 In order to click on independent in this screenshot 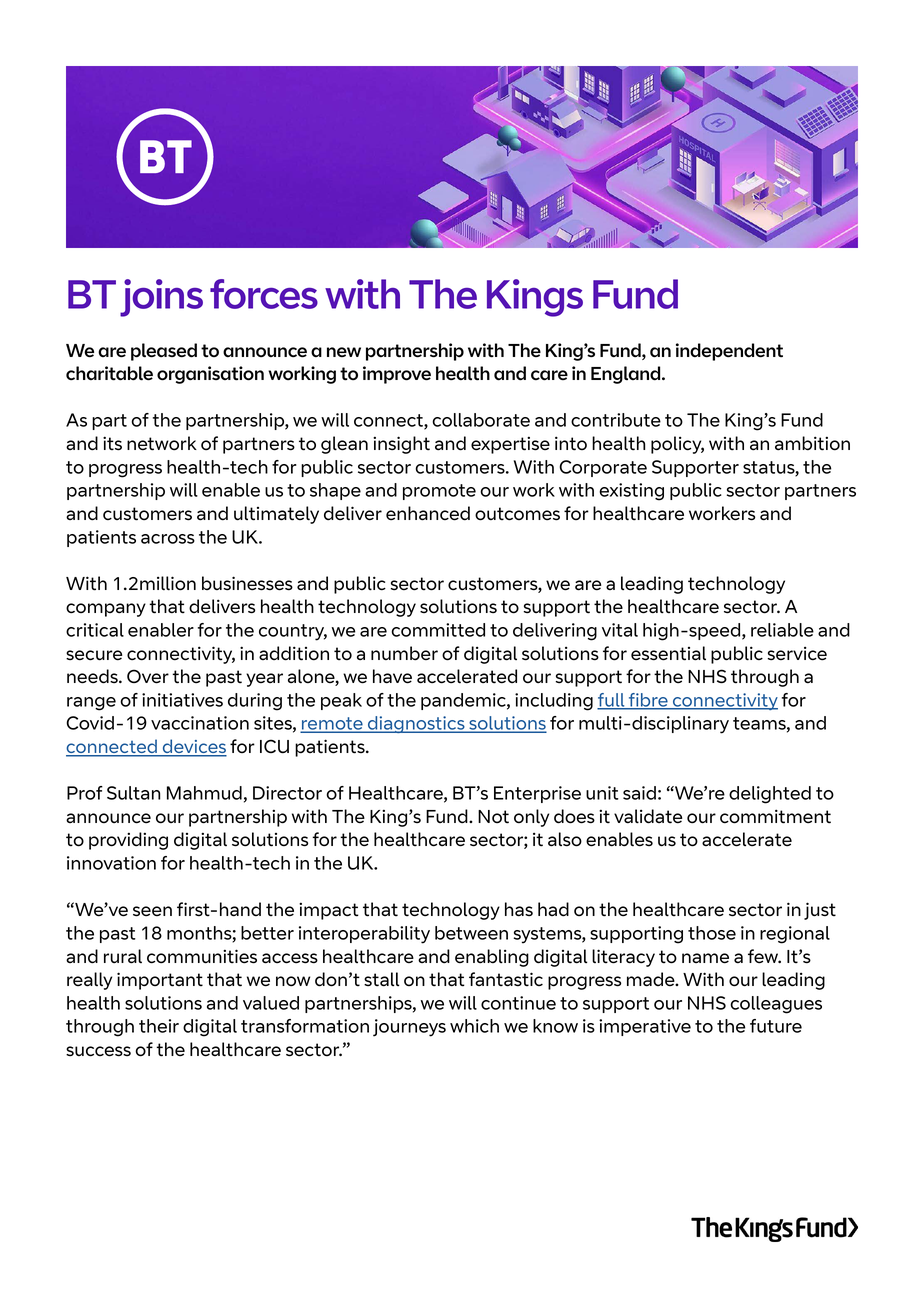, I will do `click(729, 352)`.
